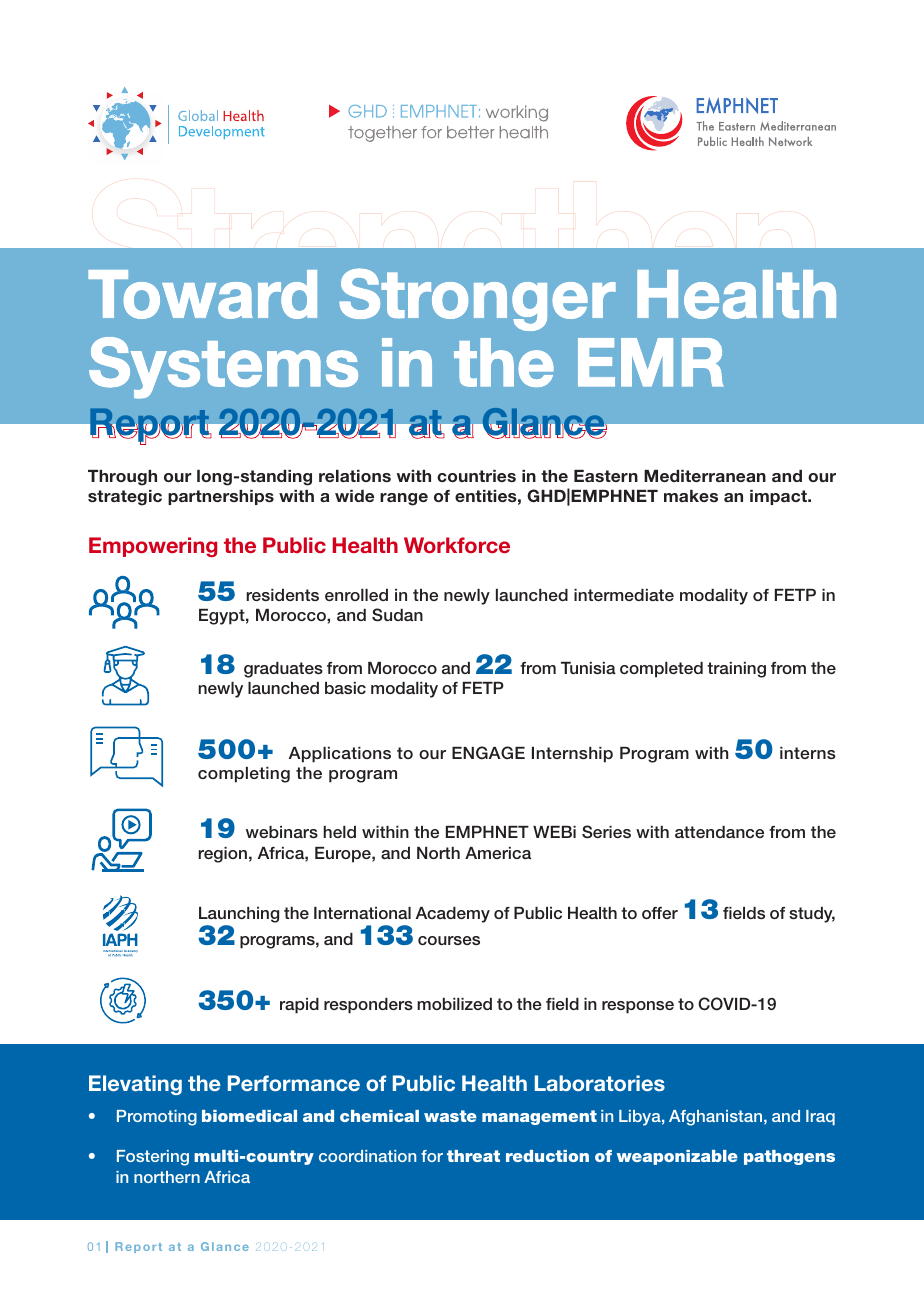 This document has width=924, height=1308. Describe the element at coordinates (477, 299) in the document. I see `Stronger` at that location.
